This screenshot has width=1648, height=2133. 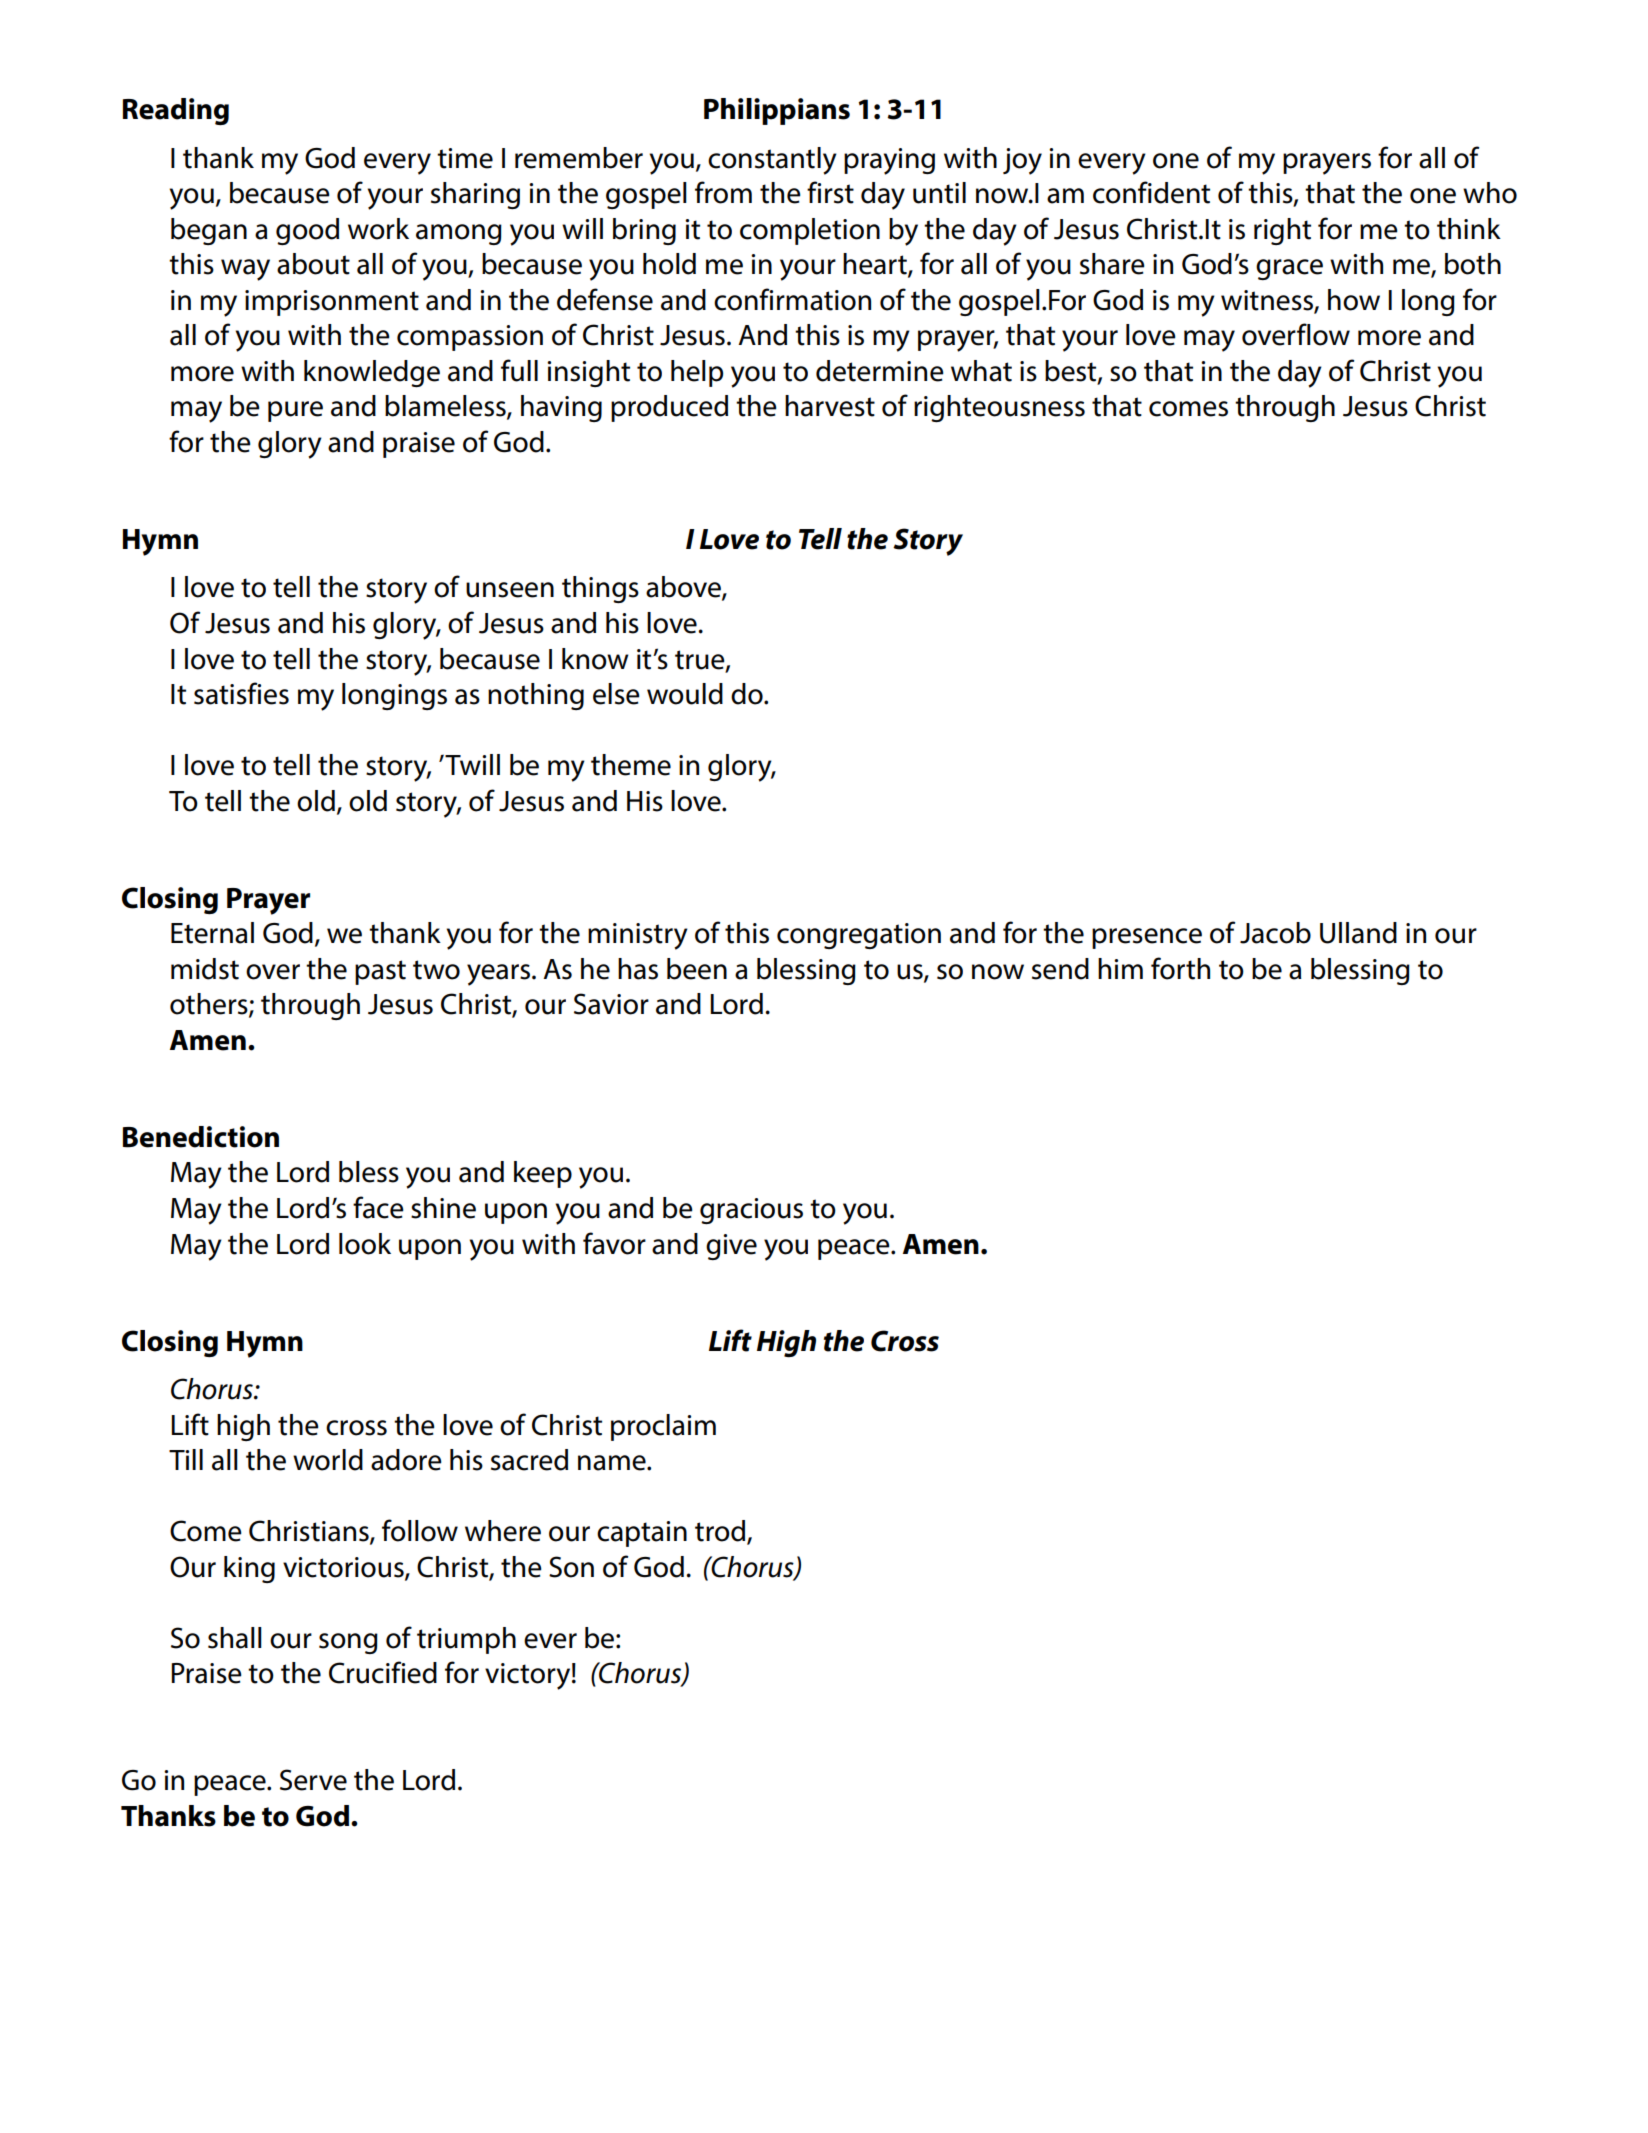 What do you see at coordinates (378, 1207) in the screenshot?
I see `face` at bounding box center [378, 1207].
